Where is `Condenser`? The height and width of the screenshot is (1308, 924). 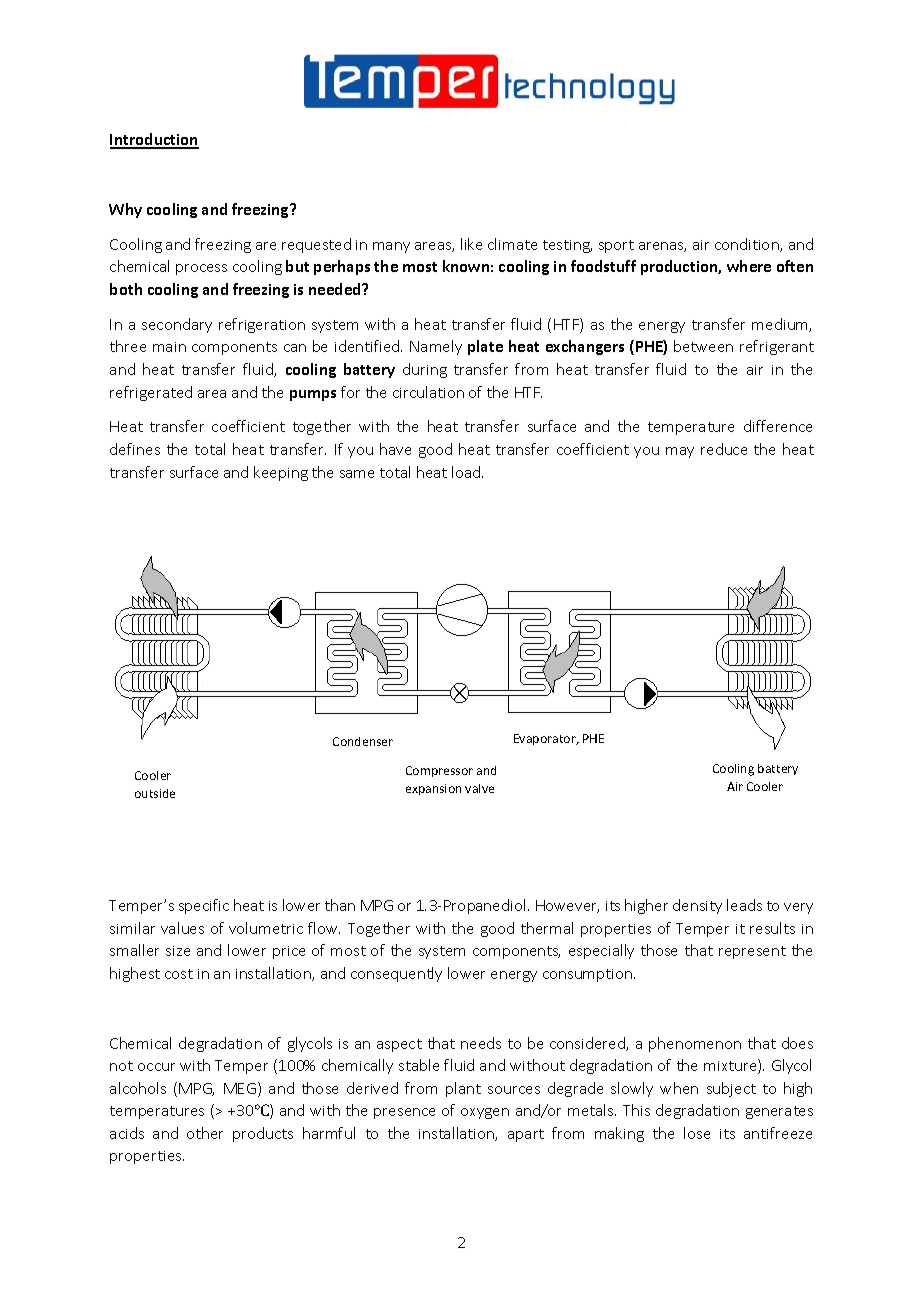
Condenser is located at coordinates (363, 741).
